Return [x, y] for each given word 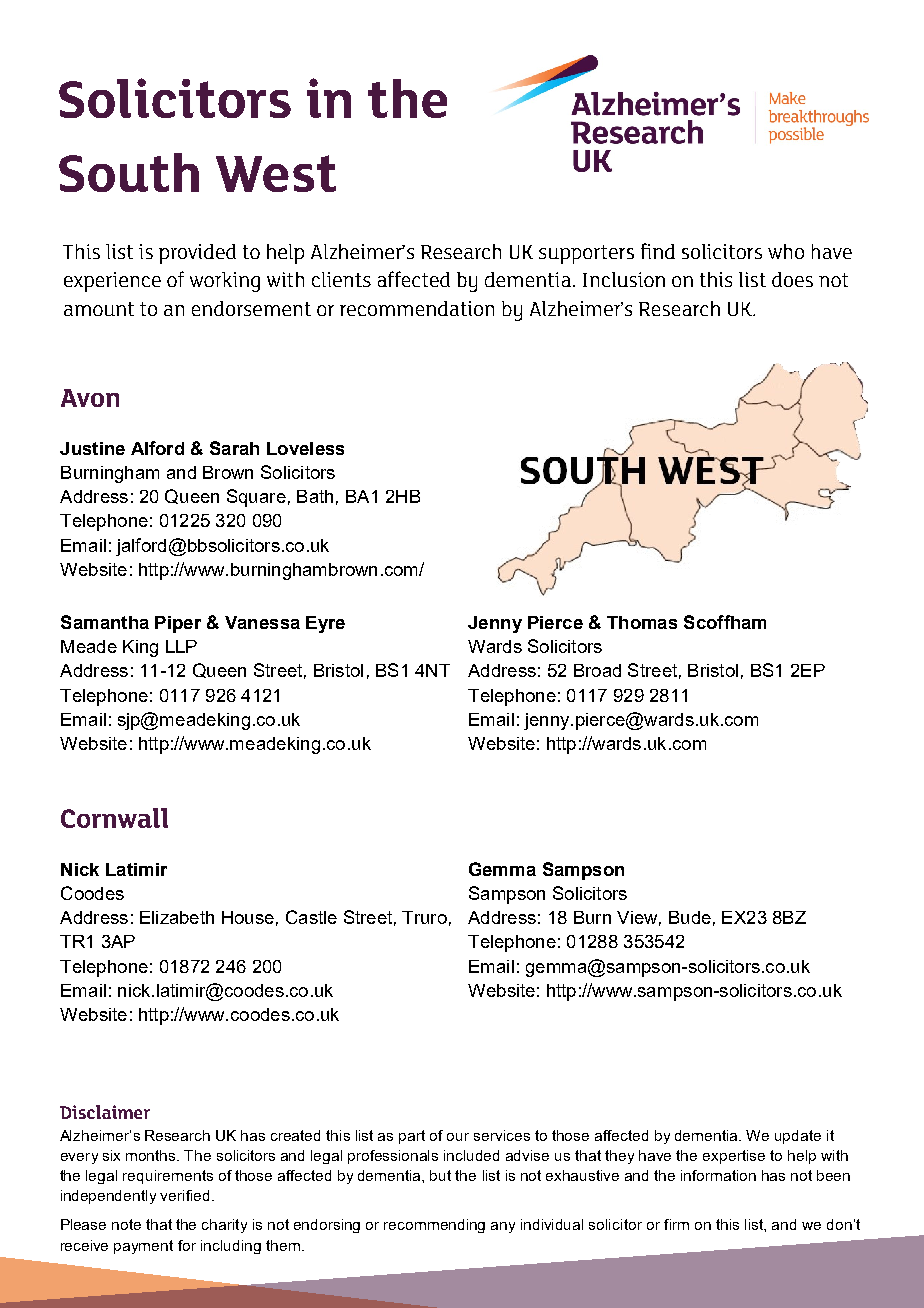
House [248, 917]
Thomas [642, 622]
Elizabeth [177, 917]
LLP [181, 646]
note [126, 1224]
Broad [597, 670]
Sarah [234, 448]
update [798, 1137]
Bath [315, 496]
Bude [690, 917]
